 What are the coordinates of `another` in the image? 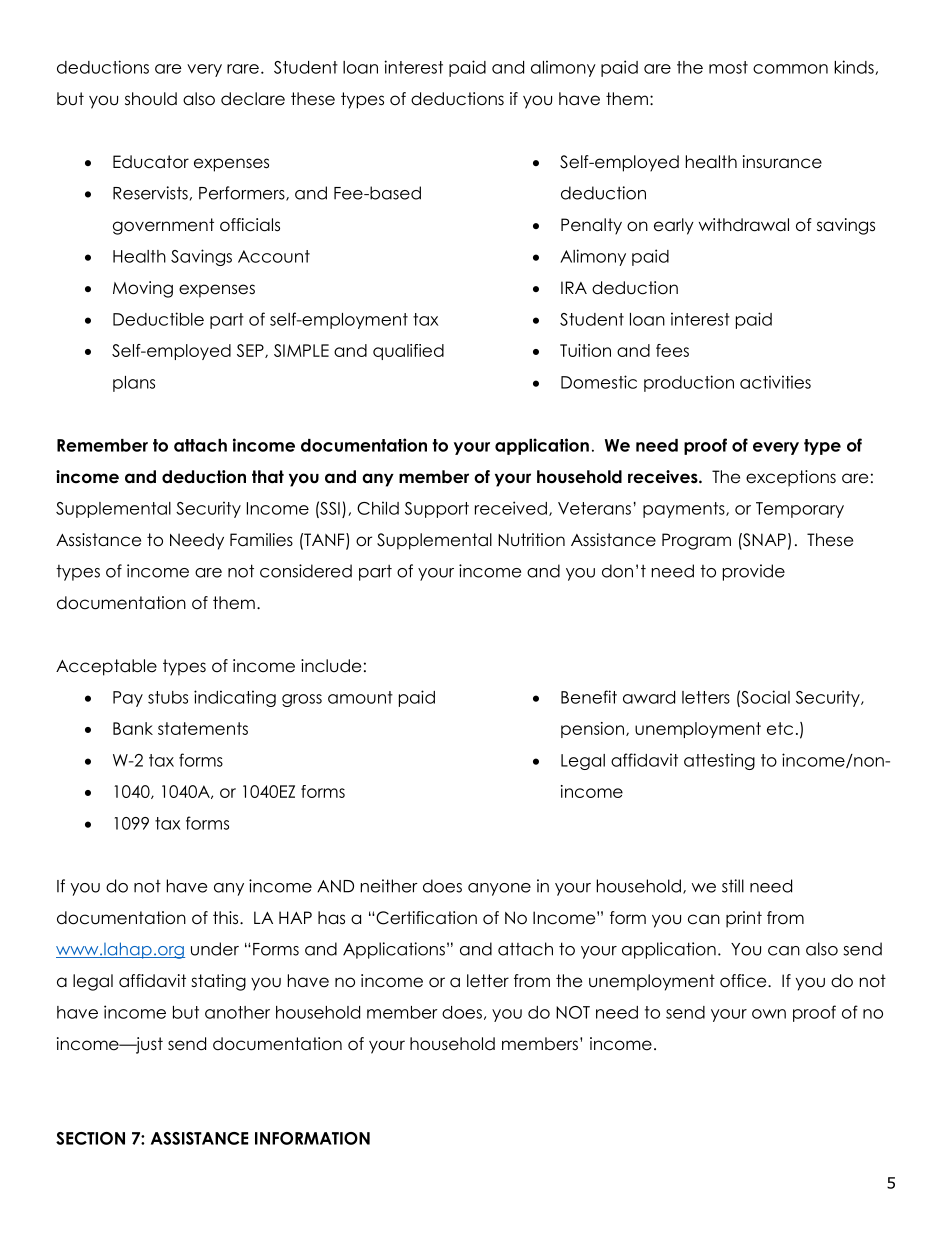 It's located at (237, 1012).
